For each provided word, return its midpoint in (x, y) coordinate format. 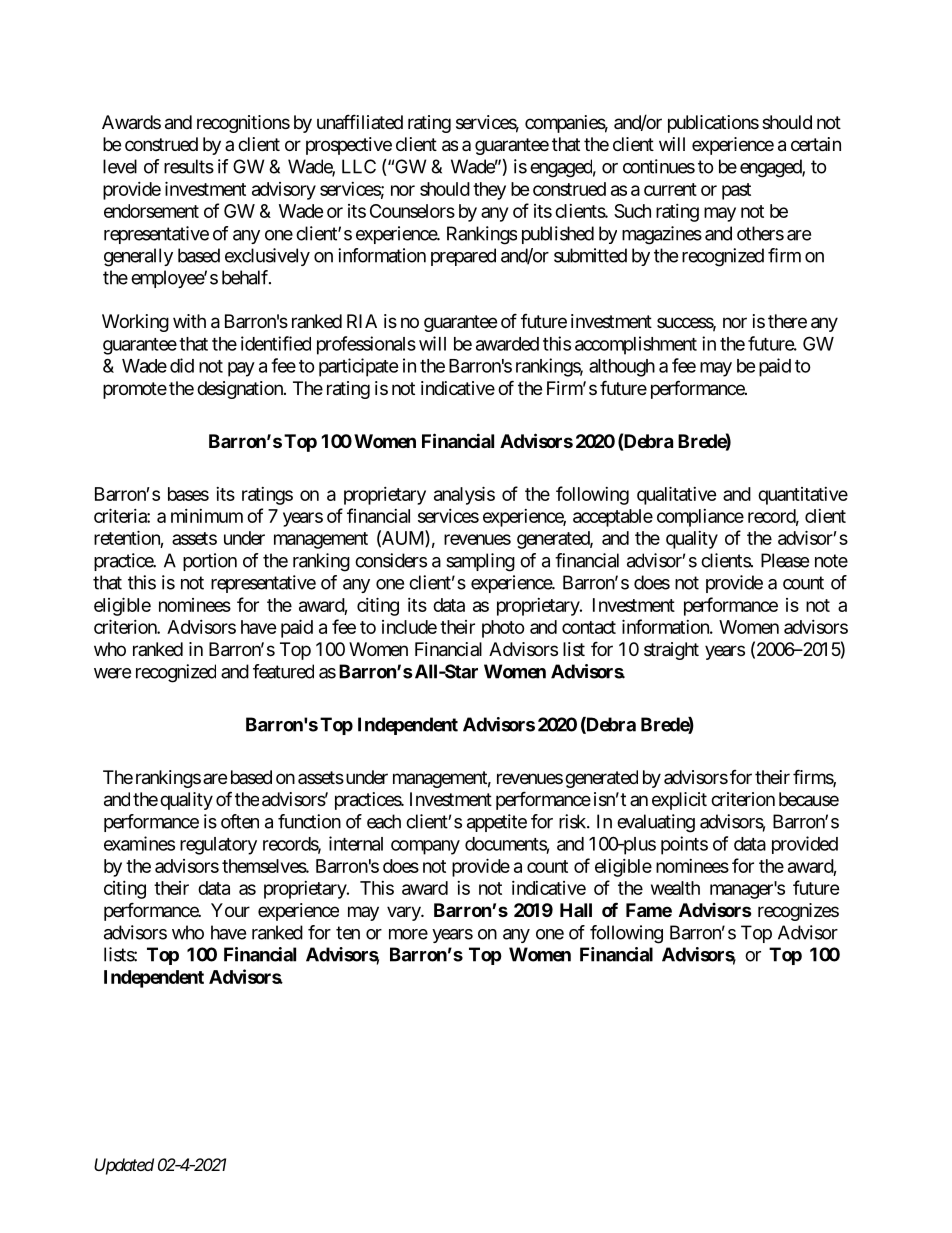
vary (404, 913)
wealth (675, 888)
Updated (124, 1166)
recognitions (243, 124)
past (736, 191)
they (489, 191)
